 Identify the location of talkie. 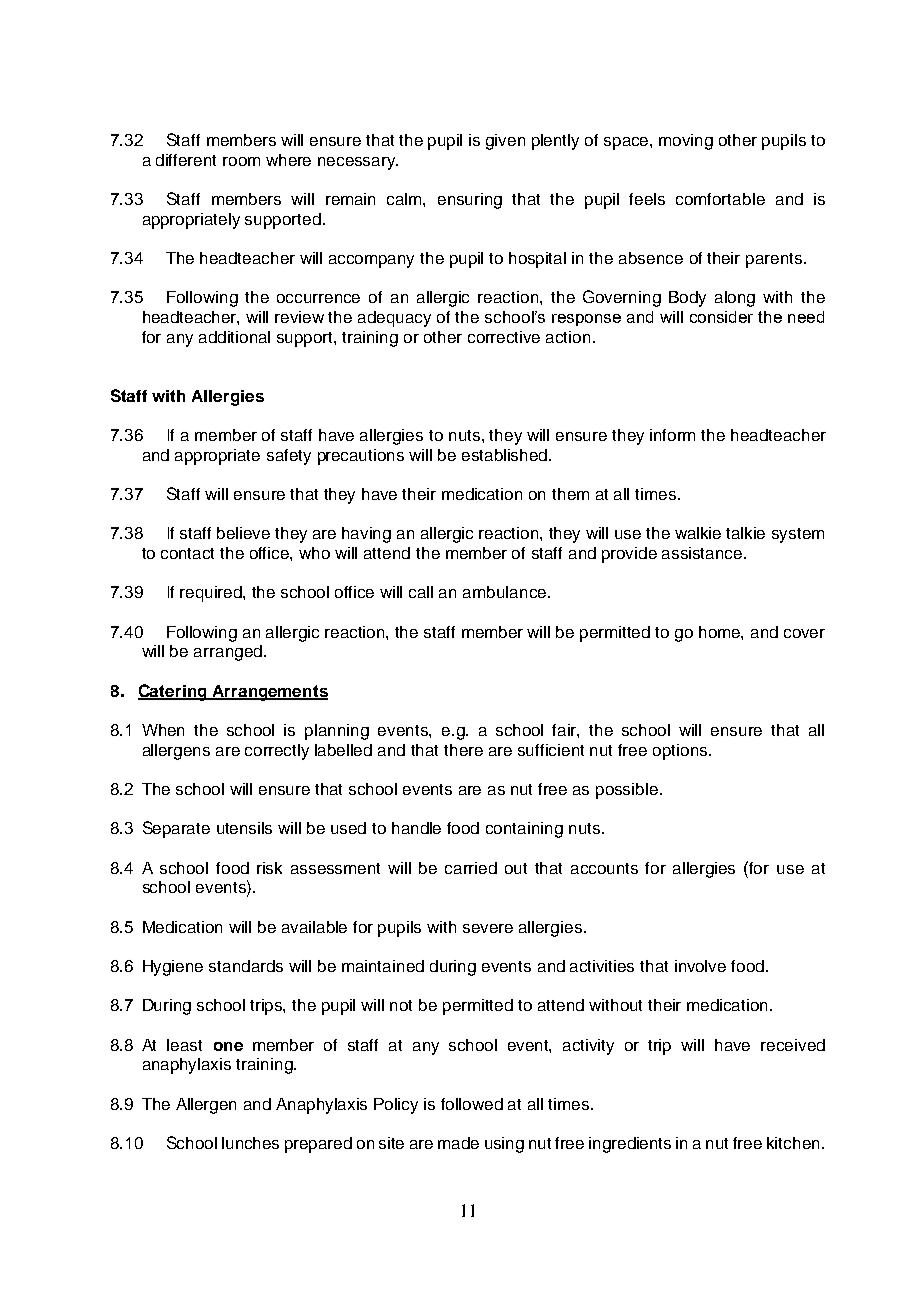
(745, 533).
